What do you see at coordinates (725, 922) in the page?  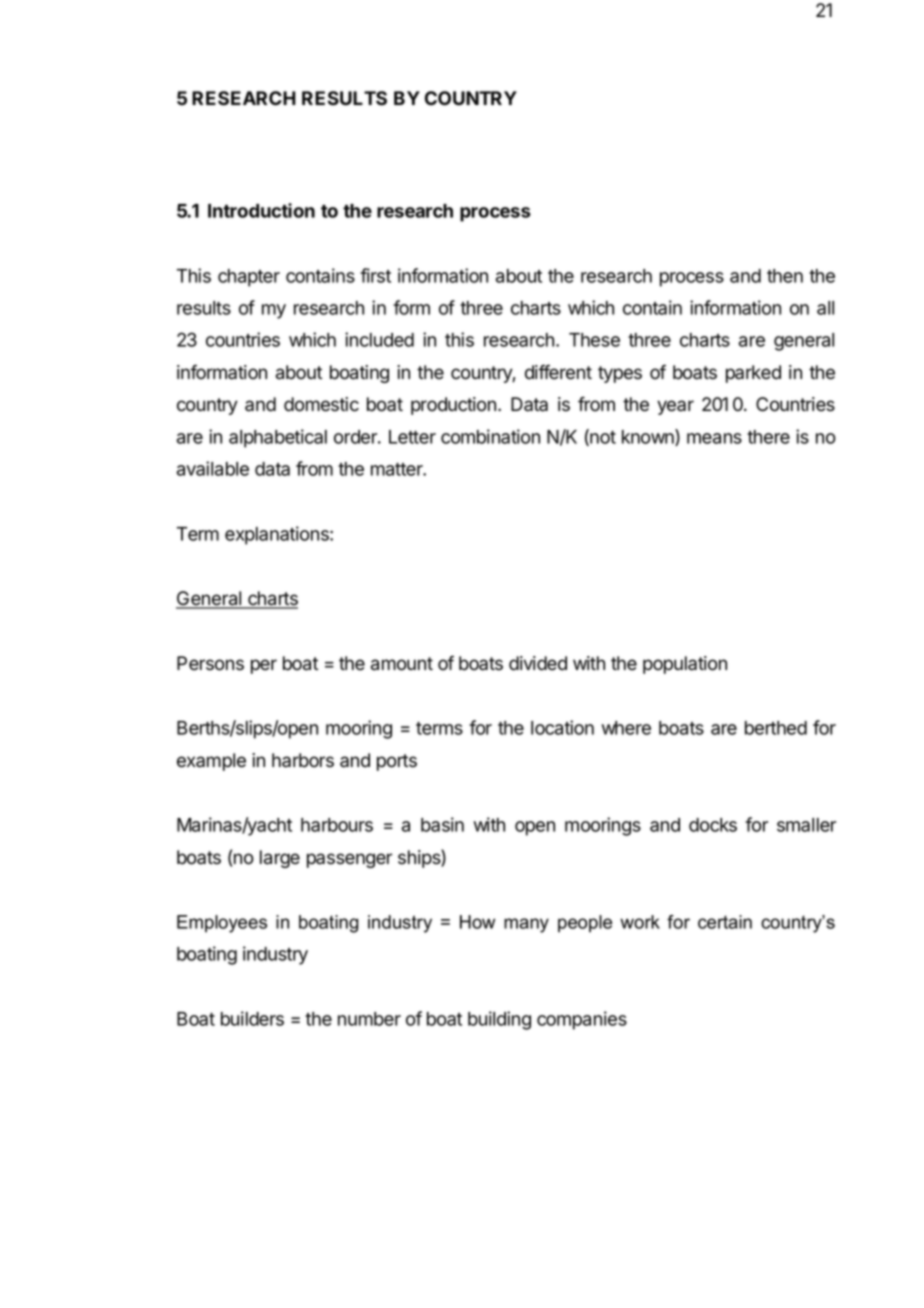 I see `certain` at bounding box center [725, 922].
